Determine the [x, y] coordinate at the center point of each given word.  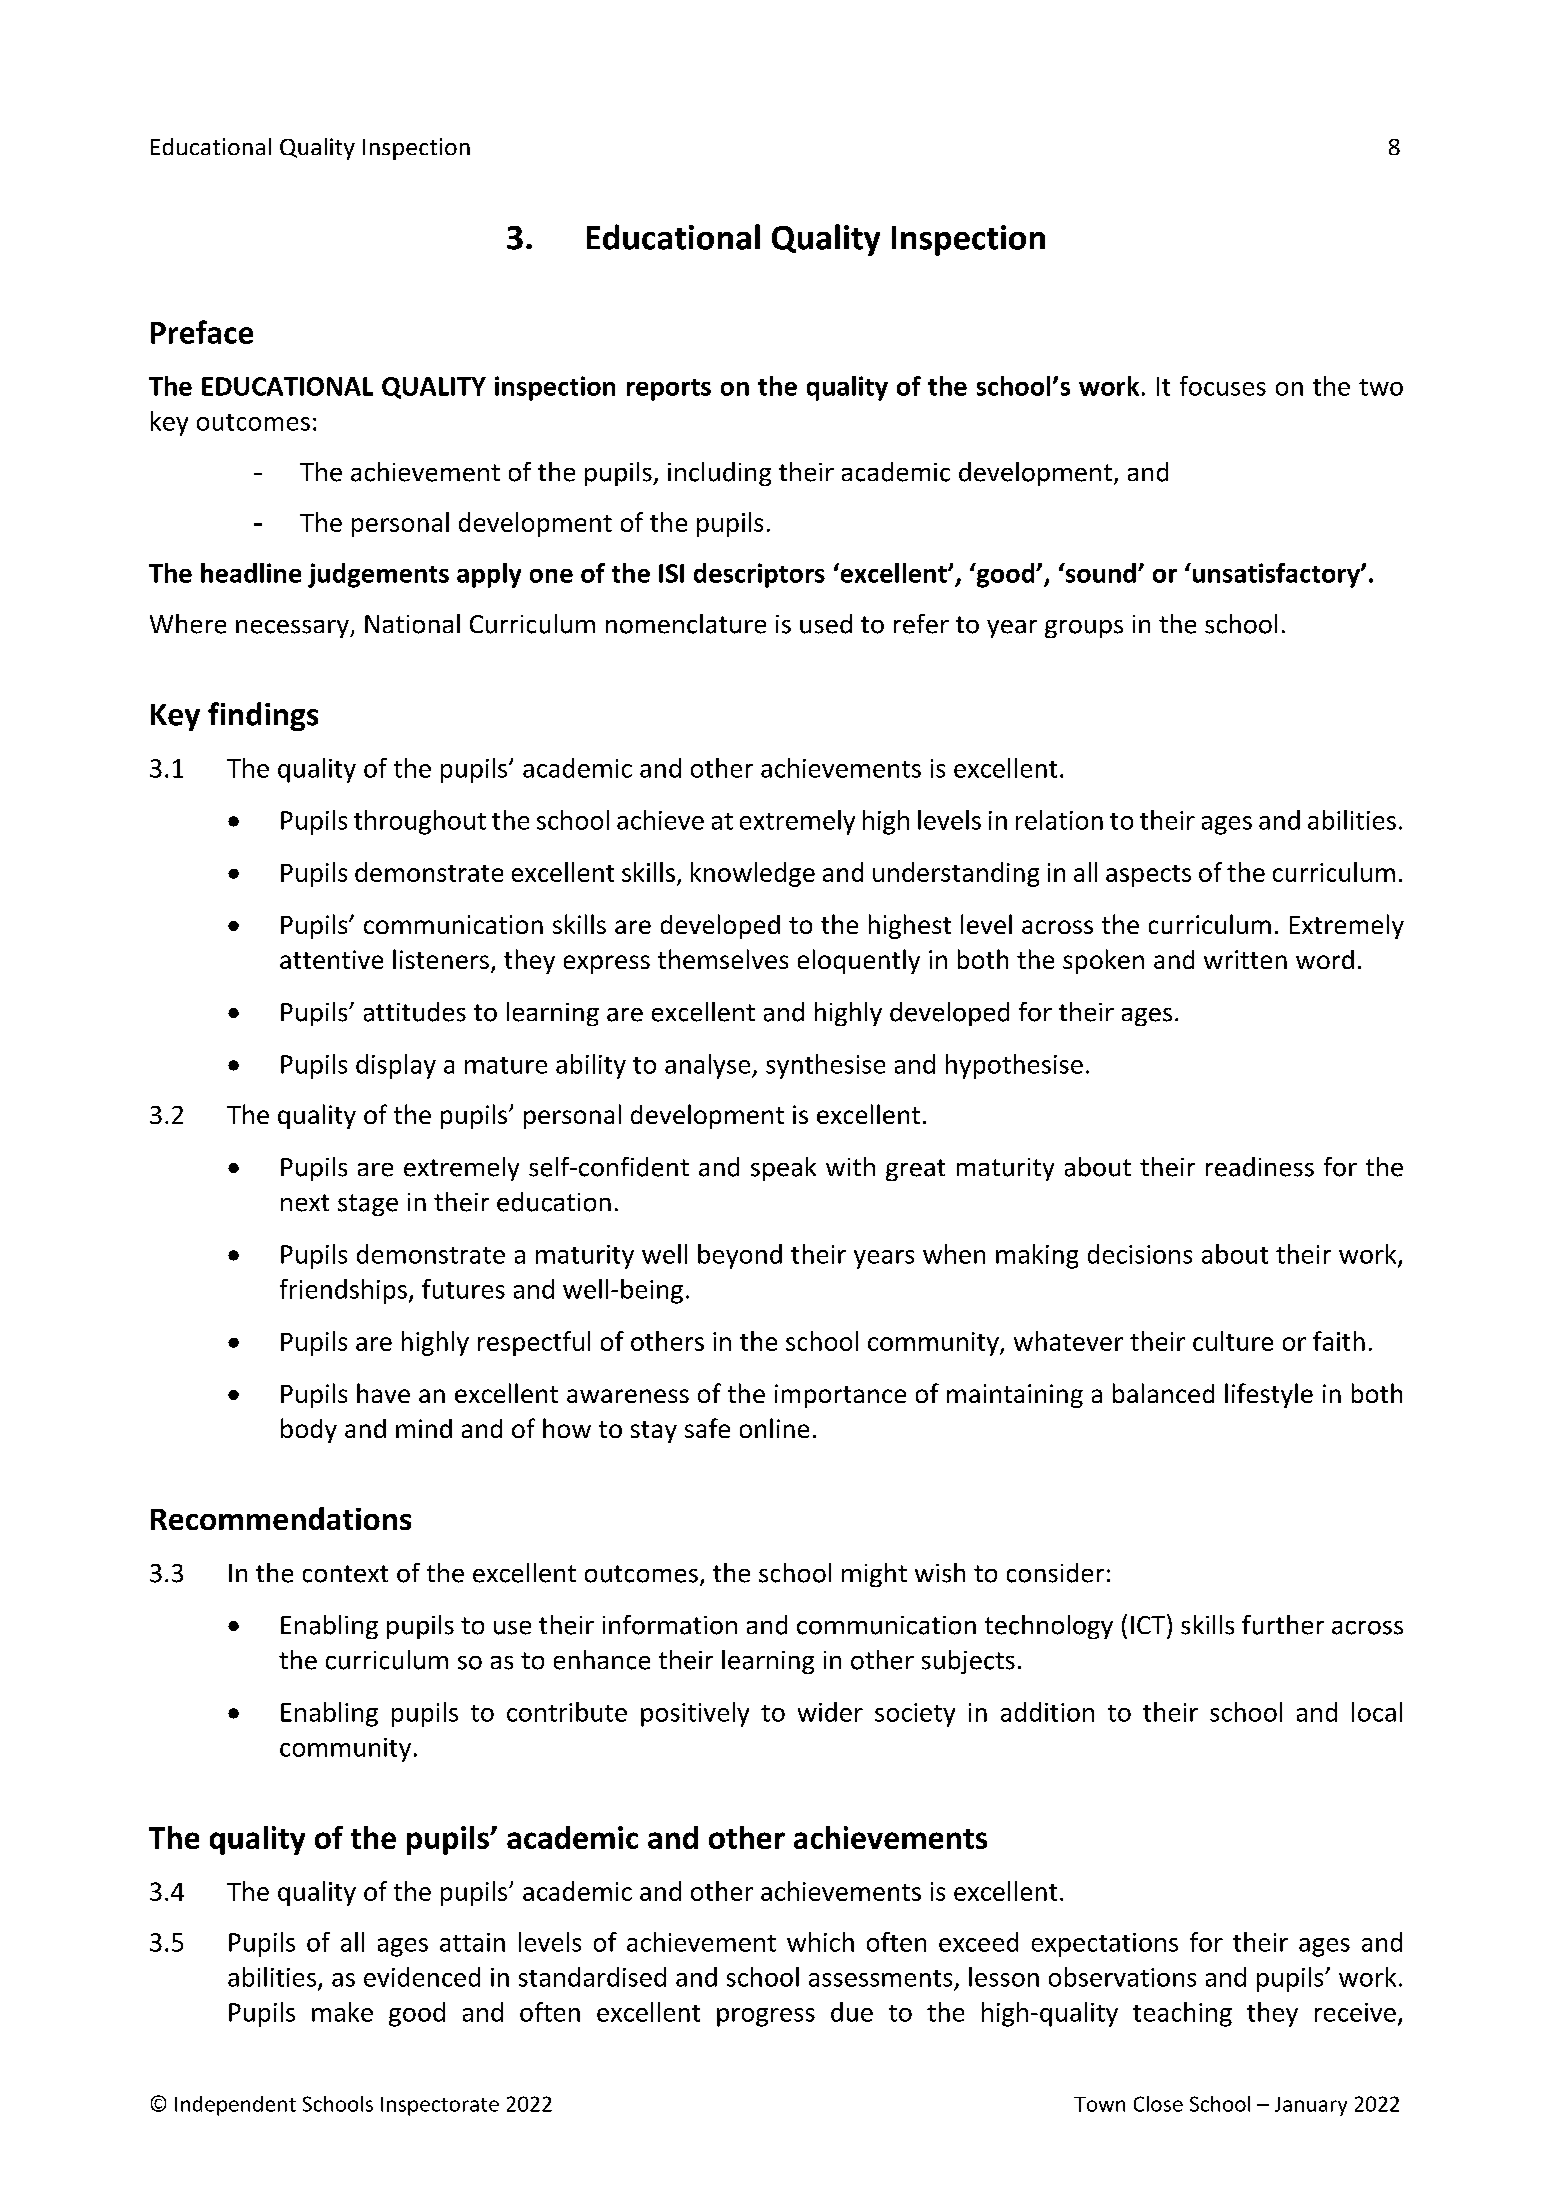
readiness [1260, 1167]
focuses [1223, 386]
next [305, 1203]
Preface [202, 332]
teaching [1182, 2014]
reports [669, 390]
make [342, 2012]
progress [766, 2017]
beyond [740, 1256]
